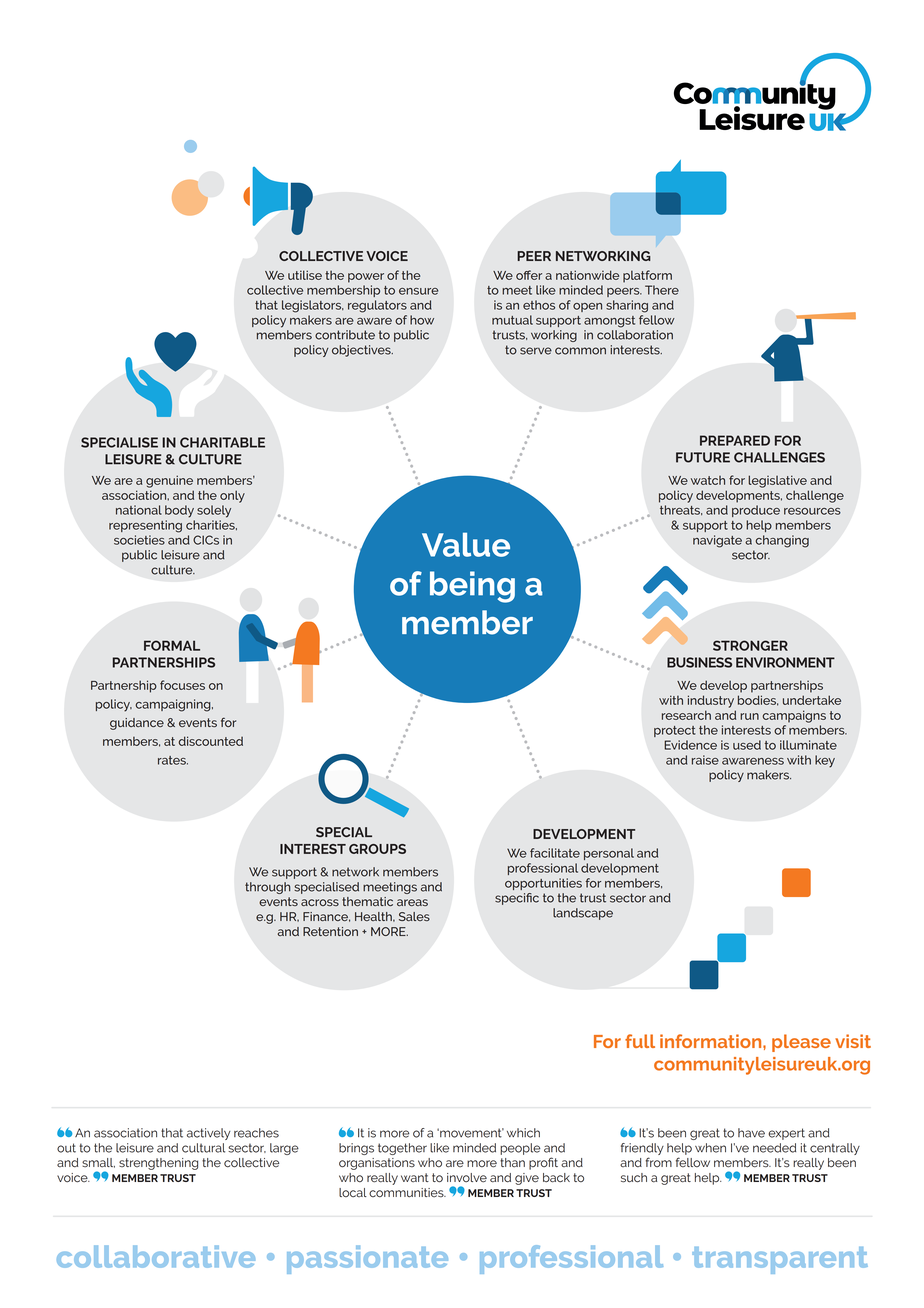 The height and width of the screenshot is (1308, 924). Describe the element at coordinates (412, 902) in the screenshot. I see `areas` at that location.
